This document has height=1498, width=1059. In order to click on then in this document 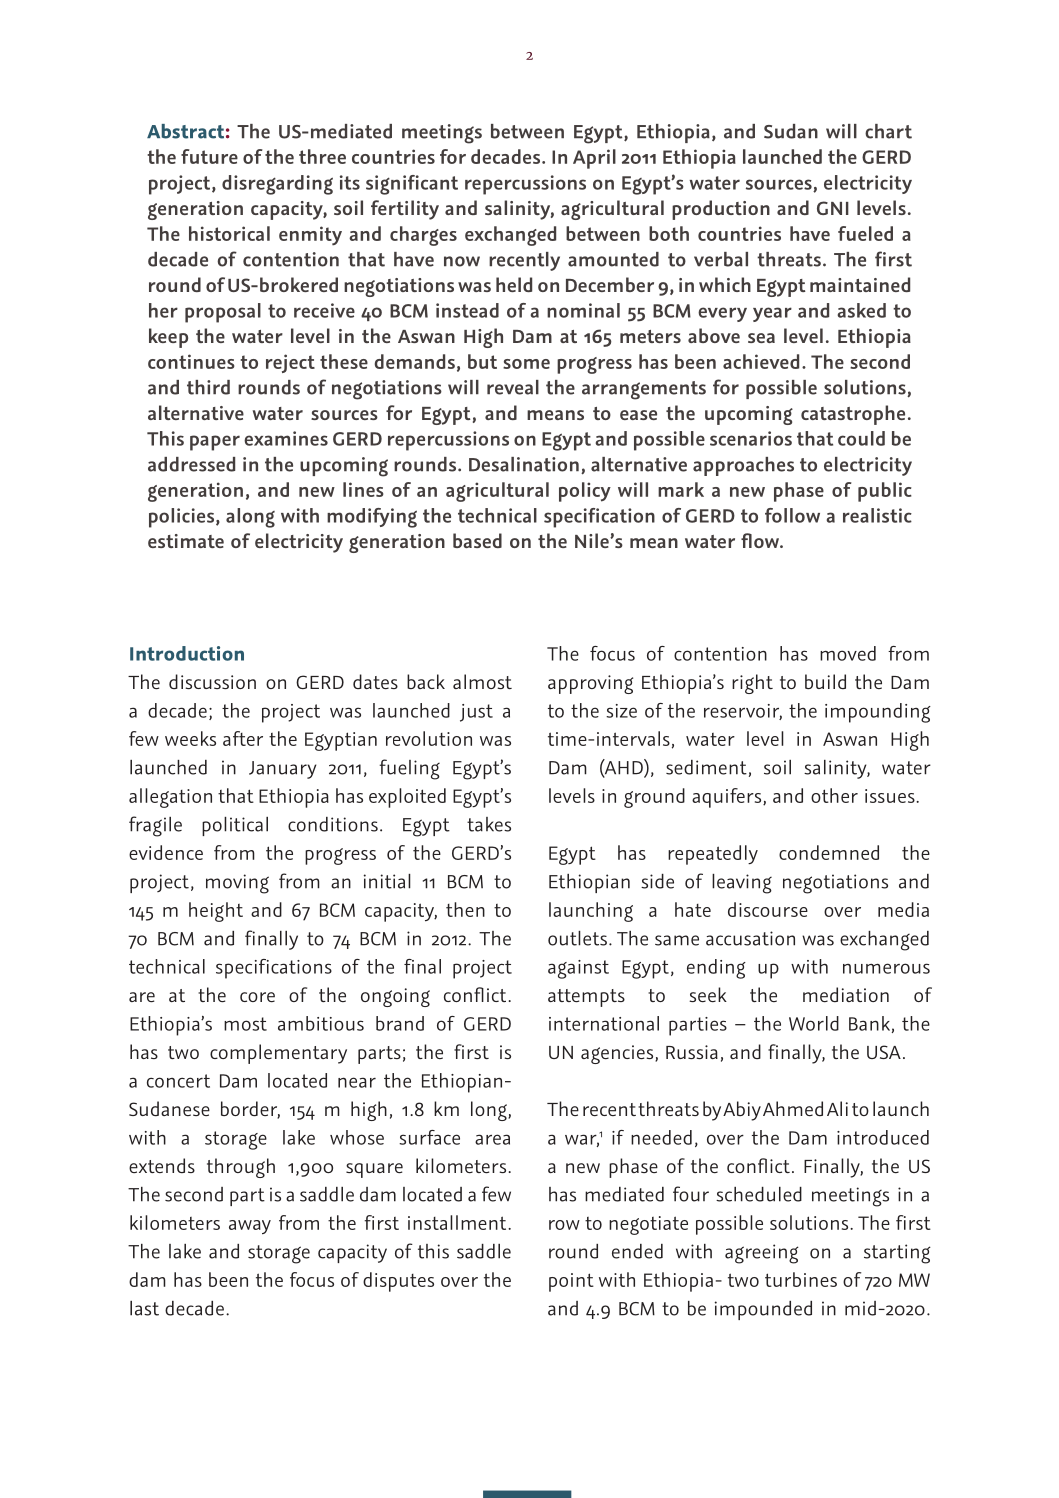, I will do `click(465, 909)`.
